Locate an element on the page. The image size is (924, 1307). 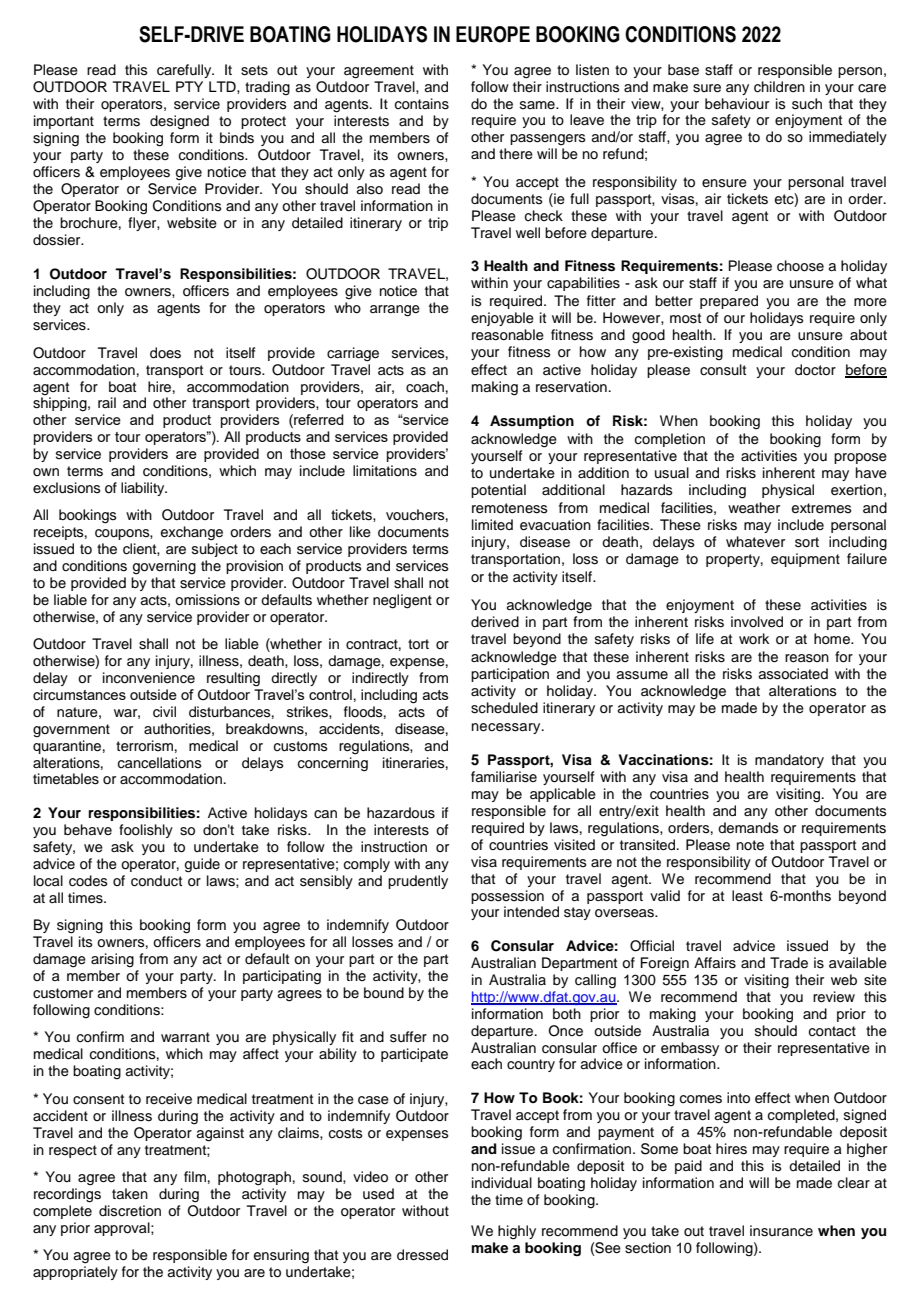
does is located at coordinates (165, 353).
